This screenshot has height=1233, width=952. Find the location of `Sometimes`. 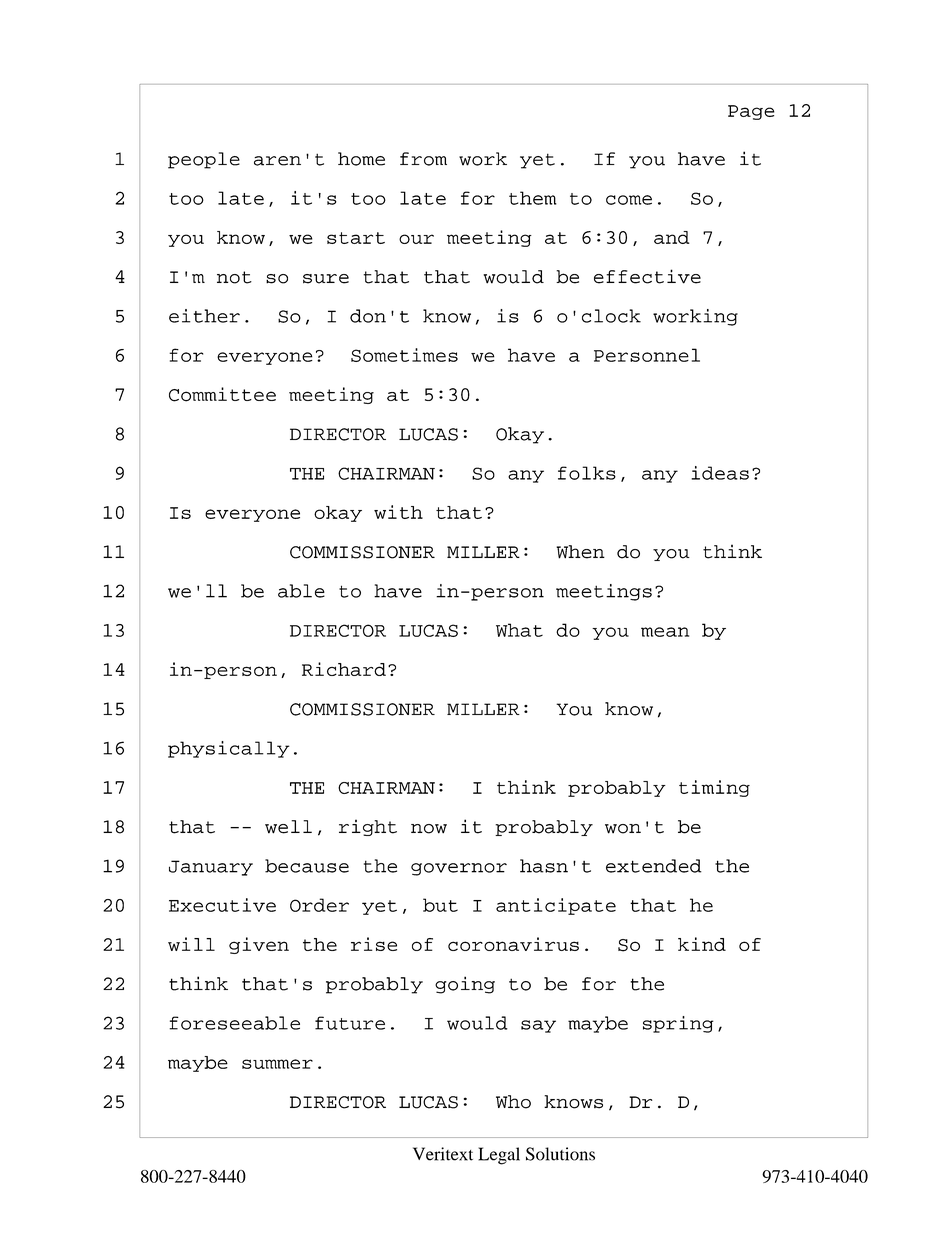

Sometimes is located at coordinates (404, 355).
